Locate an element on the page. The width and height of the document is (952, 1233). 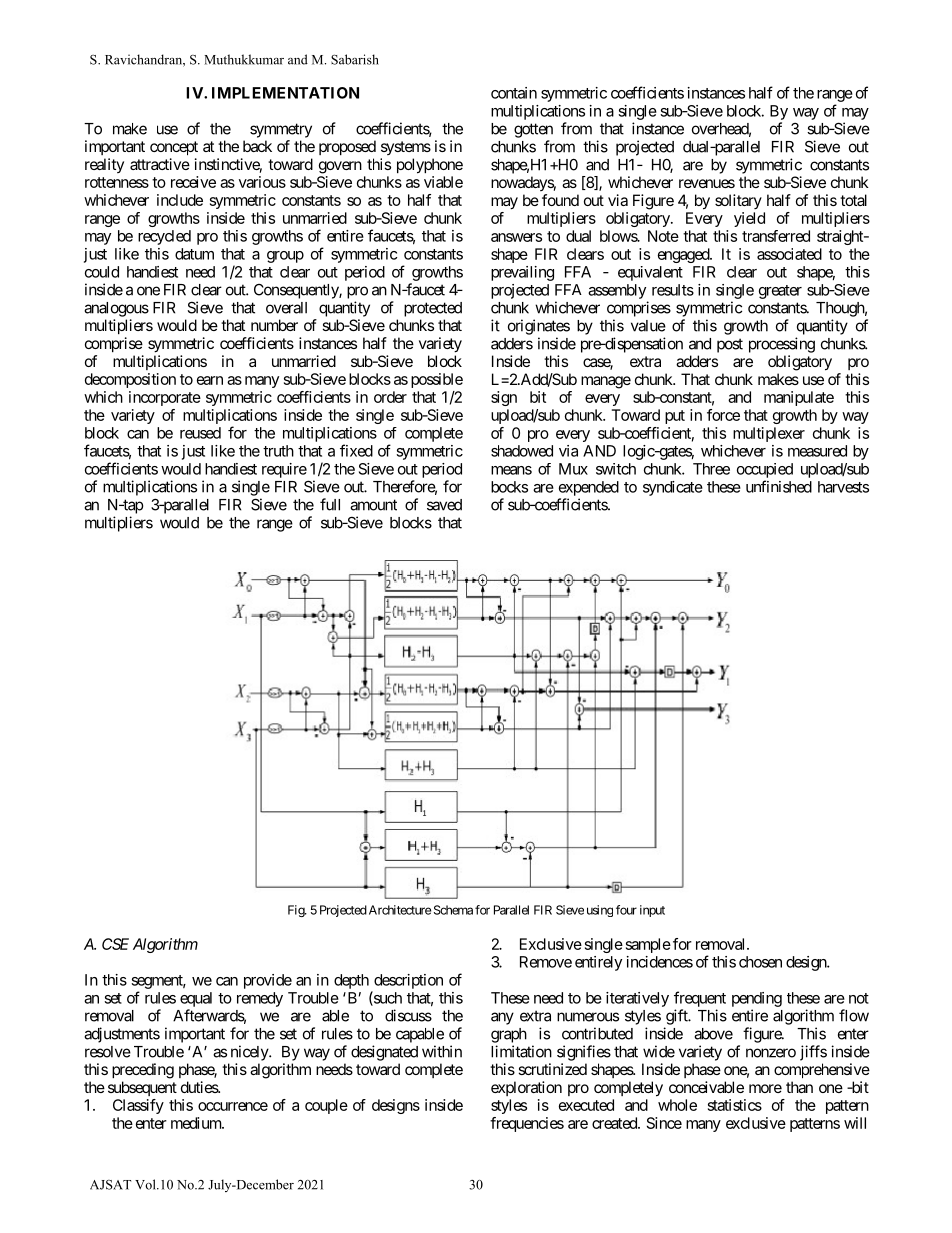
saved is located at coordinates (444, 505).
